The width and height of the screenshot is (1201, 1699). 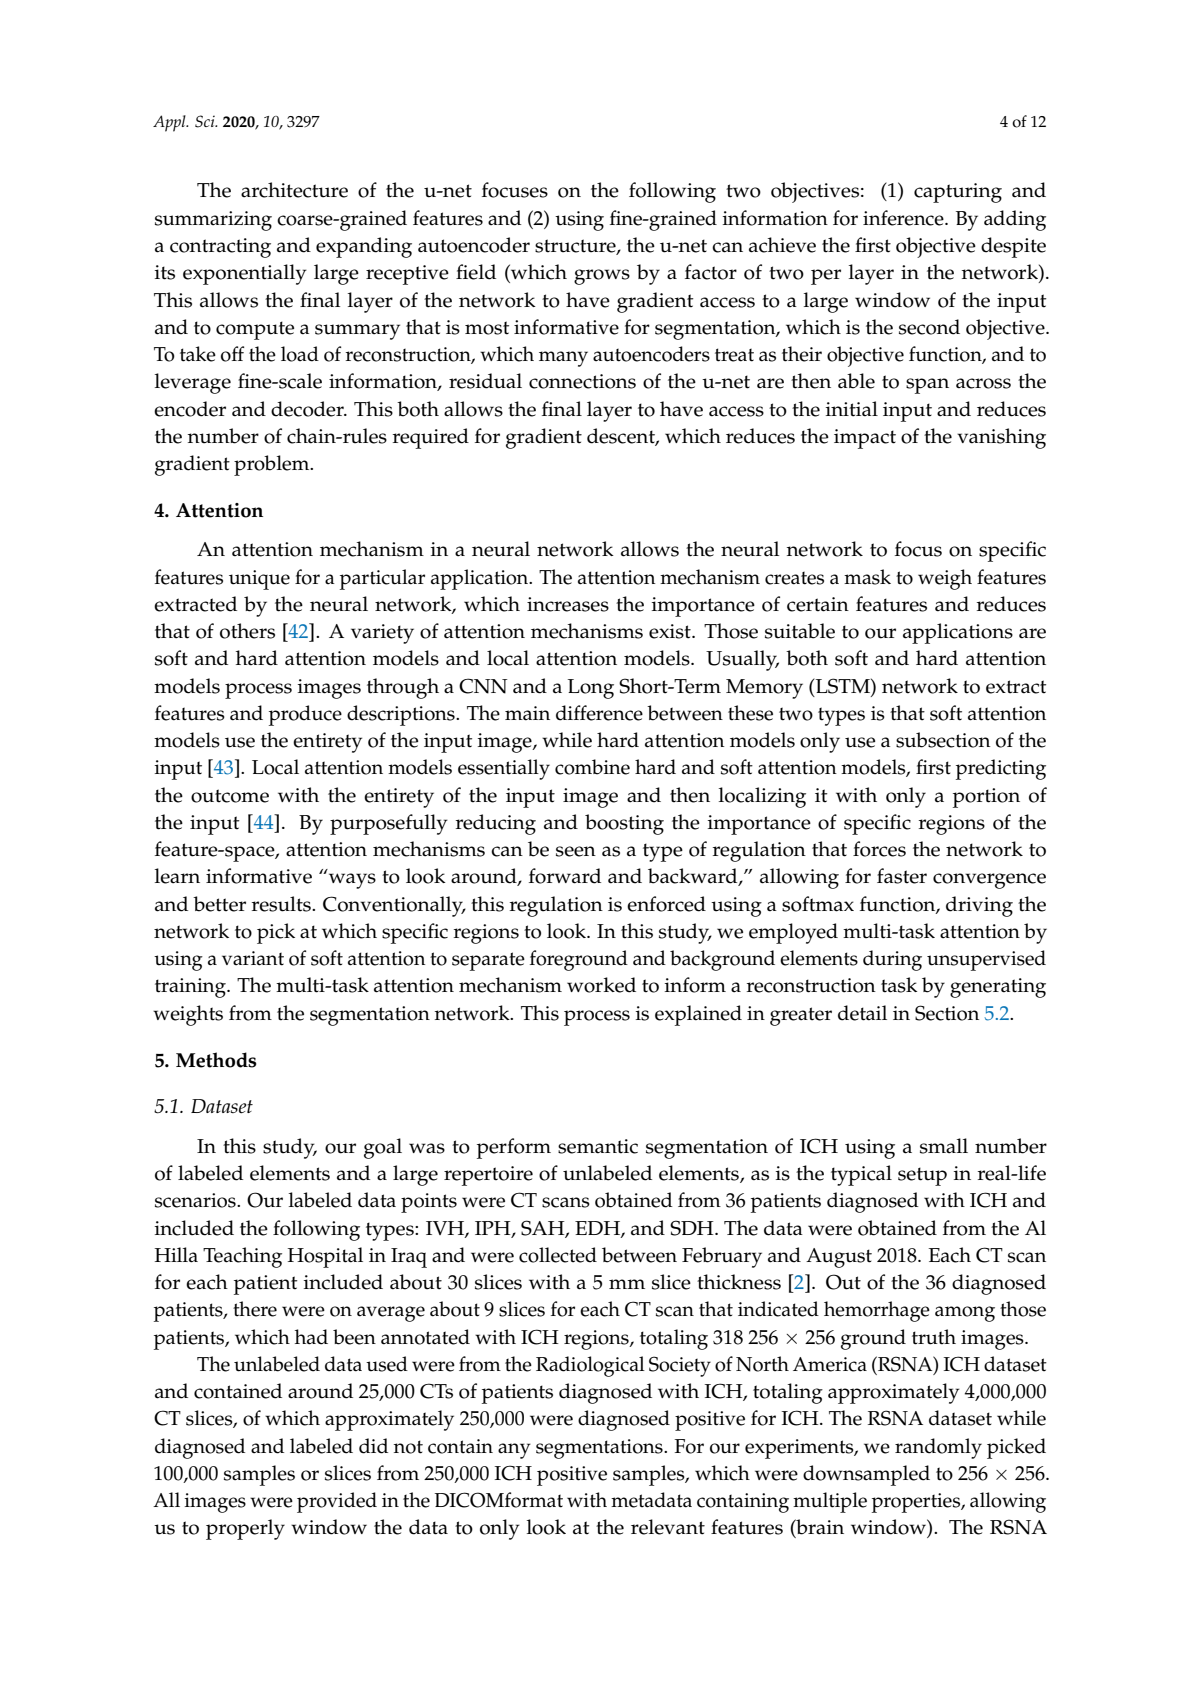 I want to click on relevant, so click(x=668, y=1527).
